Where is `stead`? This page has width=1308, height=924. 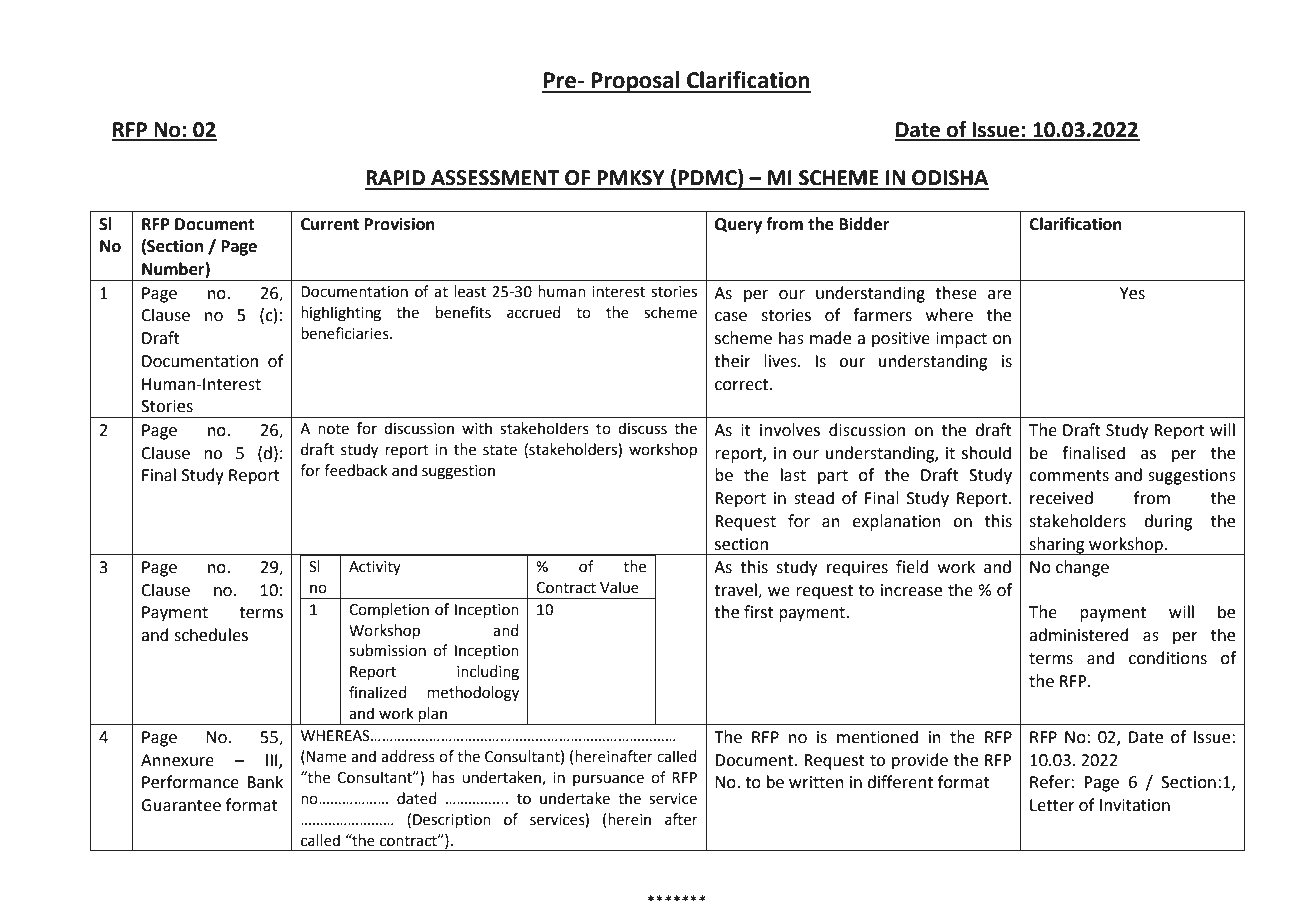 stead is located at coordinates (814, 498).
